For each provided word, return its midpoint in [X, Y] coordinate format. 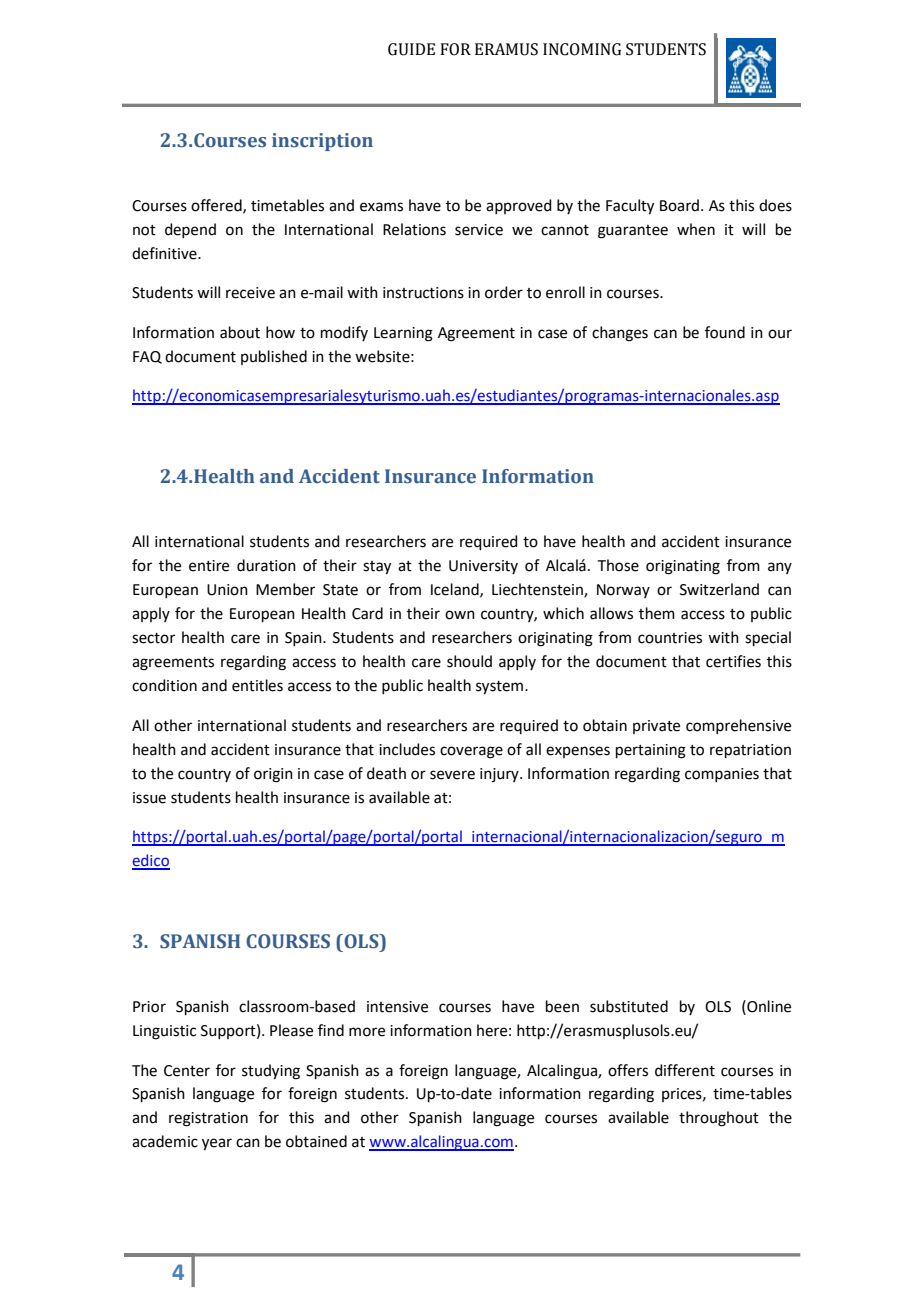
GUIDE [411, 49]
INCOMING [582, 49]
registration [208, 1119]
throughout [719, 1119]
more [367, 1032]
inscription [322, 142]
